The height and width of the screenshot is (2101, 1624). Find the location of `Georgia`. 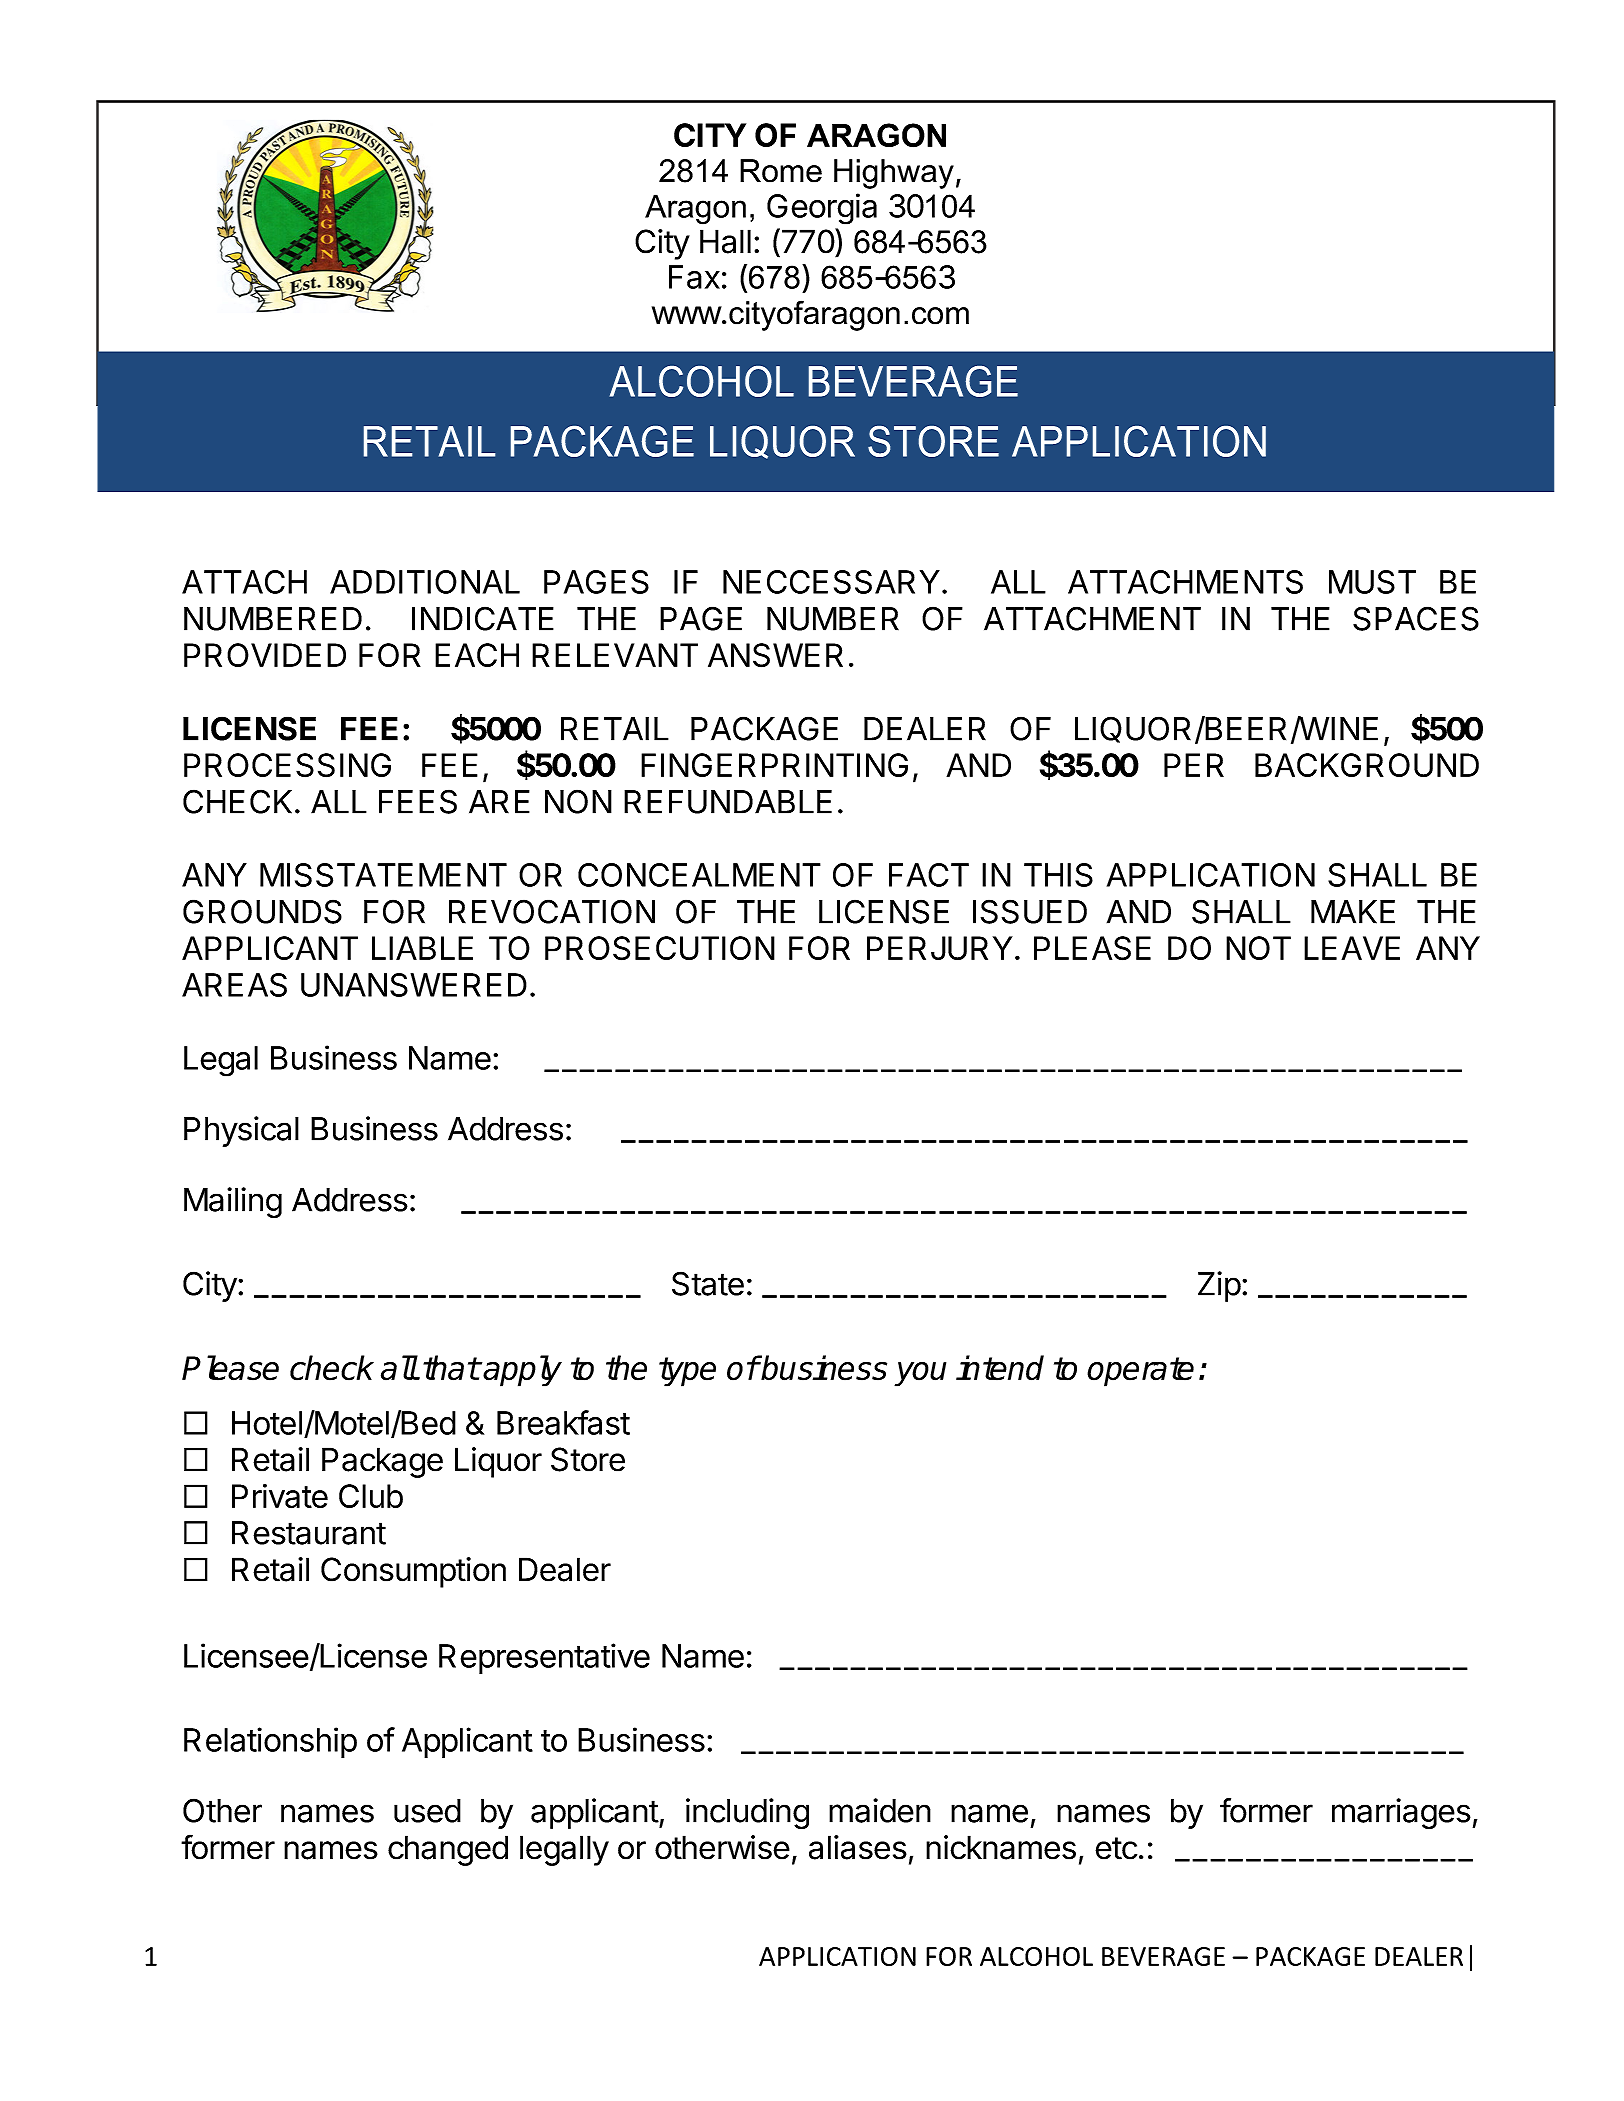

Georgia is located at coordinates (822, 209).
